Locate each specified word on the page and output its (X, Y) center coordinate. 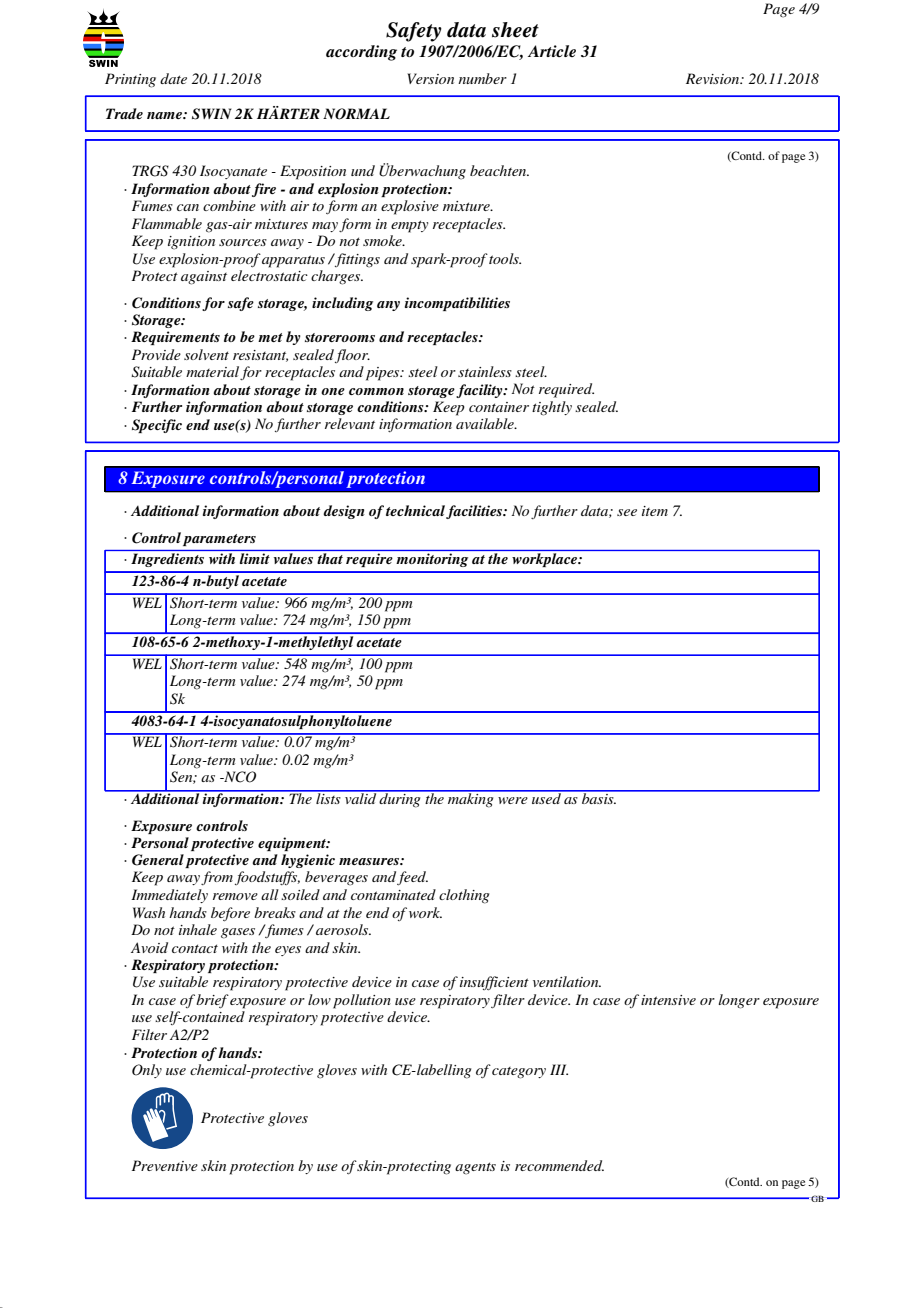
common (376, 391)
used (546, 797)
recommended (559, 1165)
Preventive (165, 1165)
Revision (714, 78)
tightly (552, 408)
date (173, 78)
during (400, 799)
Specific (157, 426)
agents (475, 1168)
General (158, 860)
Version (430, 78)
